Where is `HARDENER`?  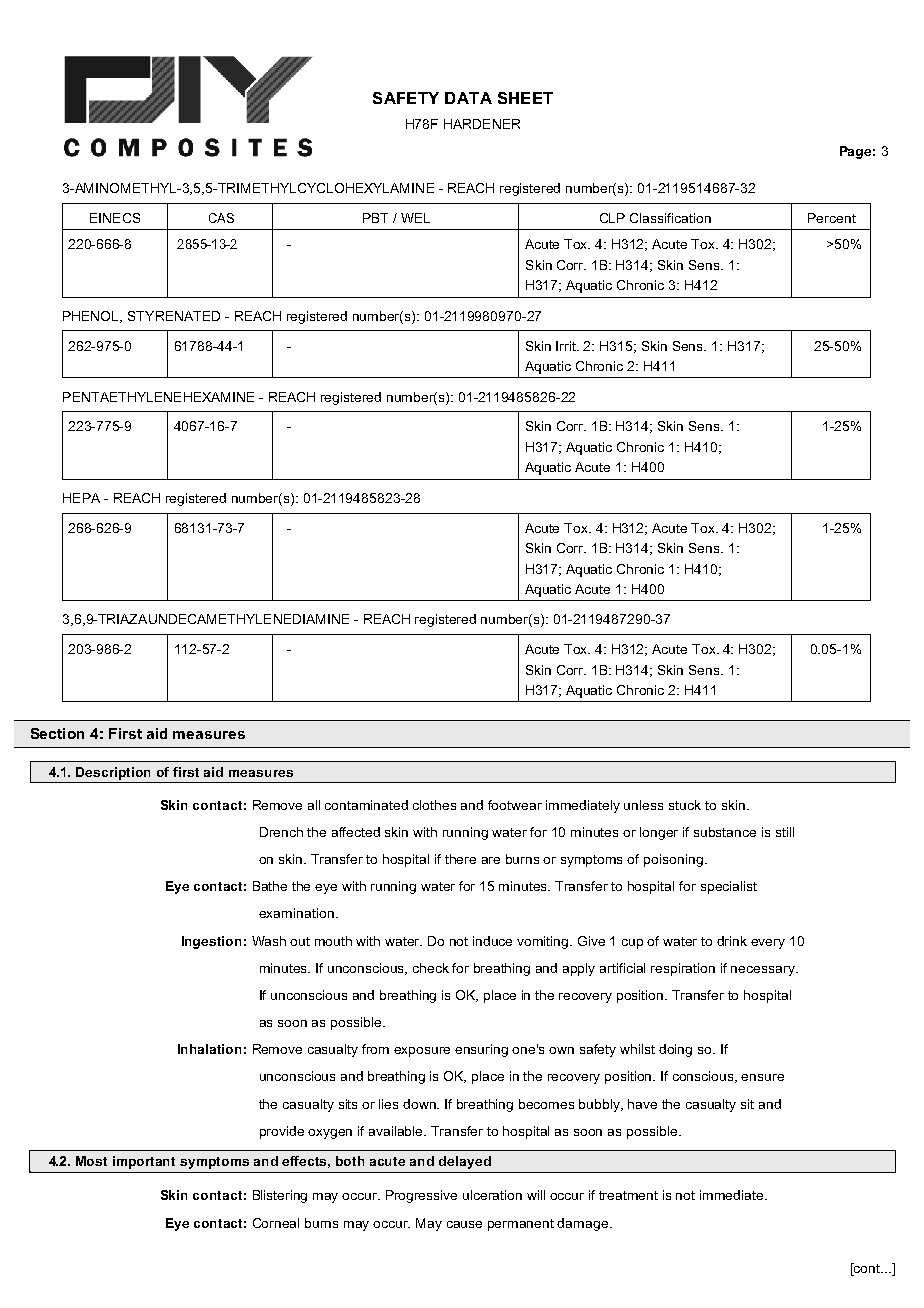
HARDENER is located at coordinates (482, 124).
